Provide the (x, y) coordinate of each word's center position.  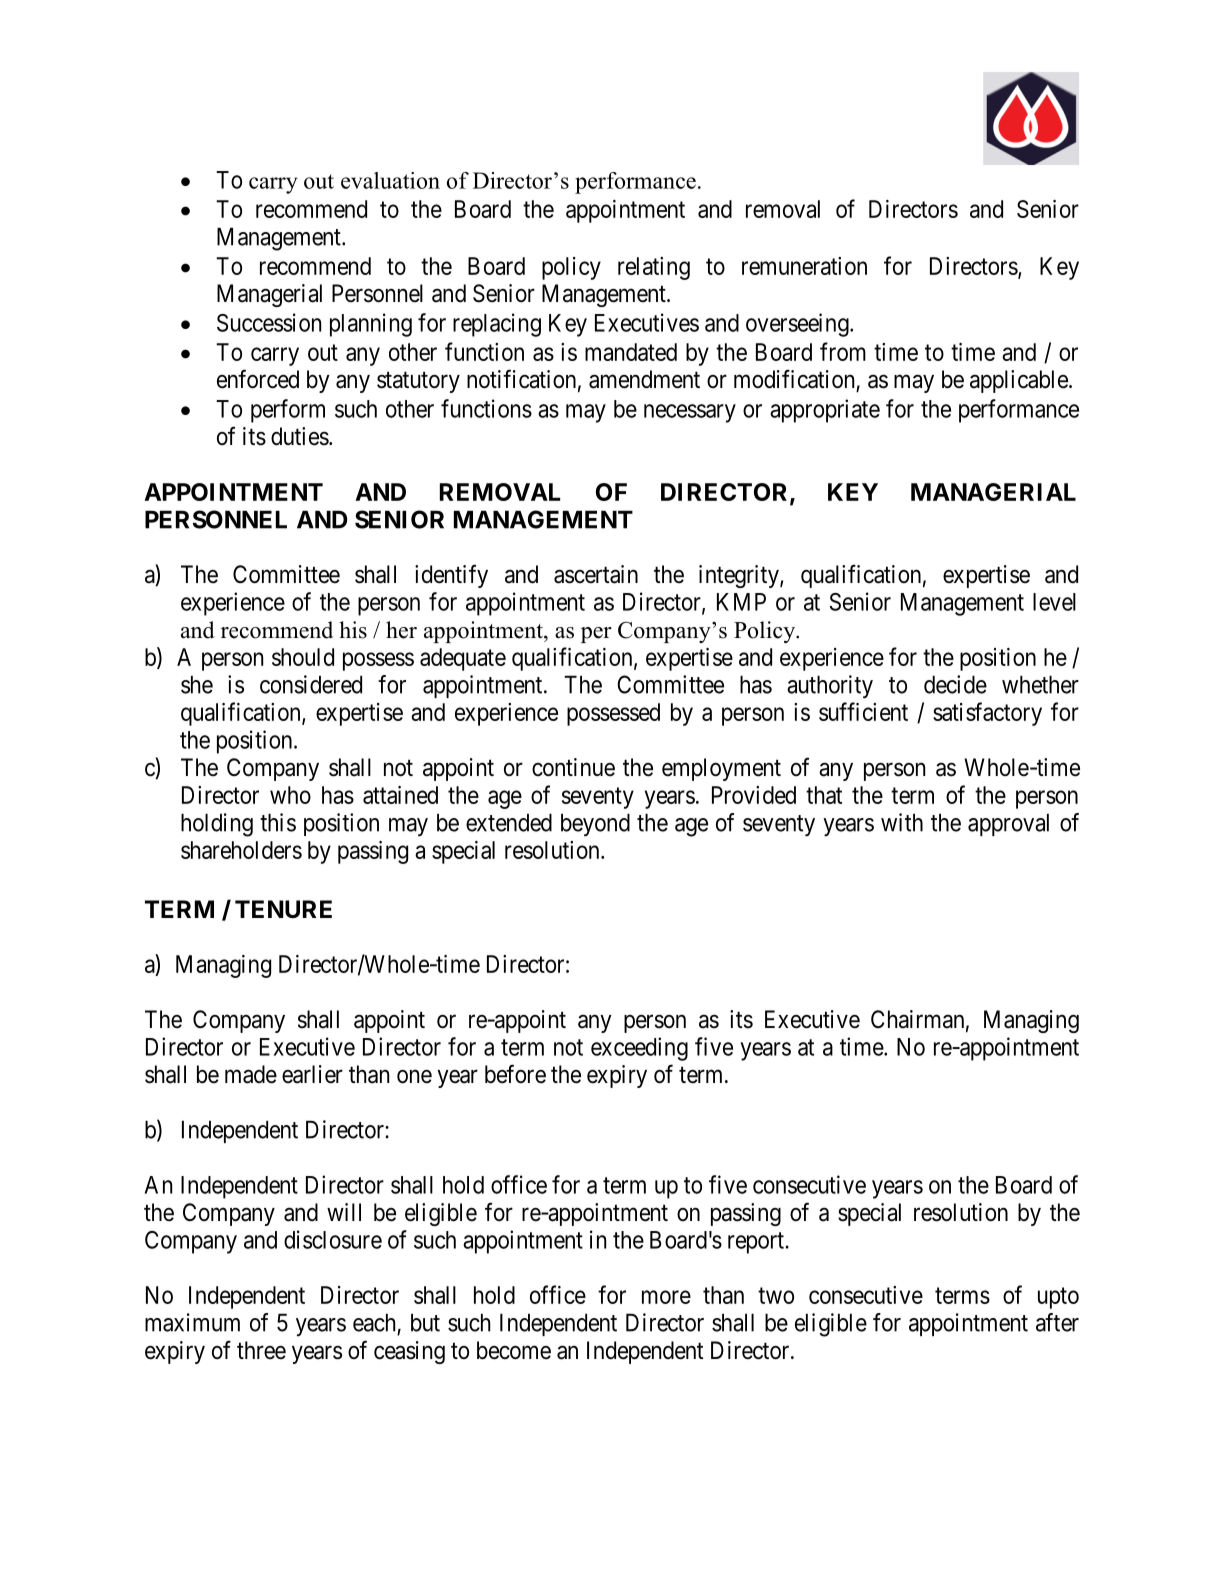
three (261, 1350)
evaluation (390, 180)
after (1057, 1322)
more (666, 1297)
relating (654, 268)
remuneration (804, 266)
